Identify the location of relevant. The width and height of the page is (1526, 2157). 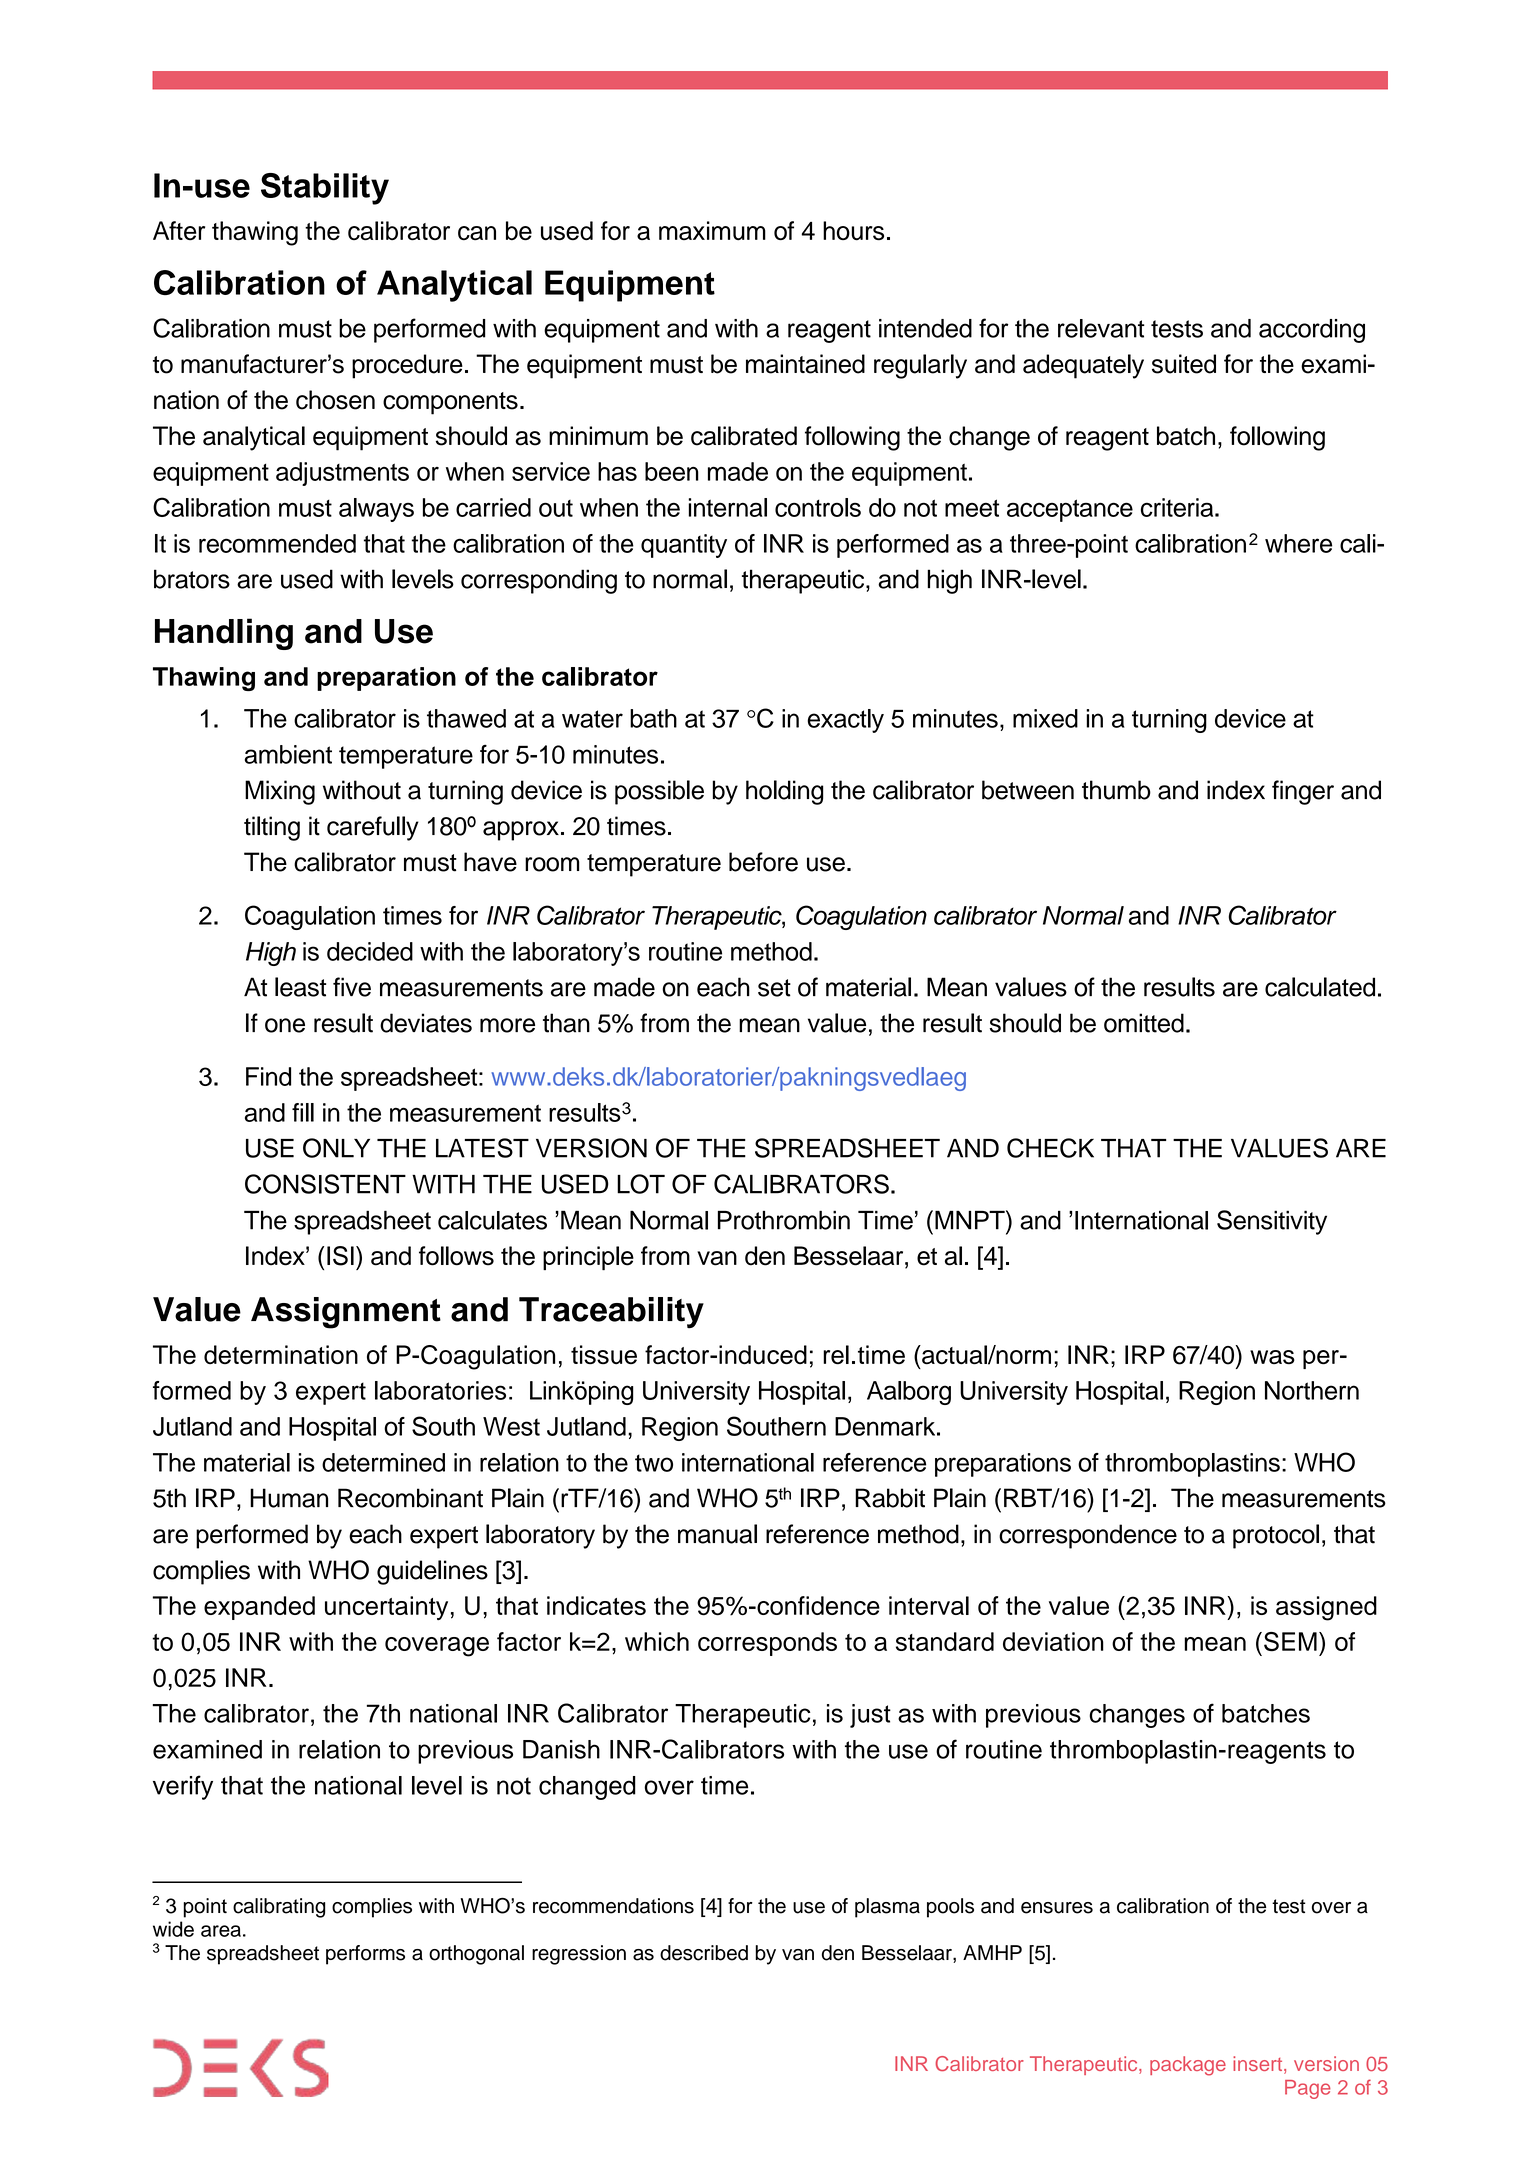
(1101, 328).
